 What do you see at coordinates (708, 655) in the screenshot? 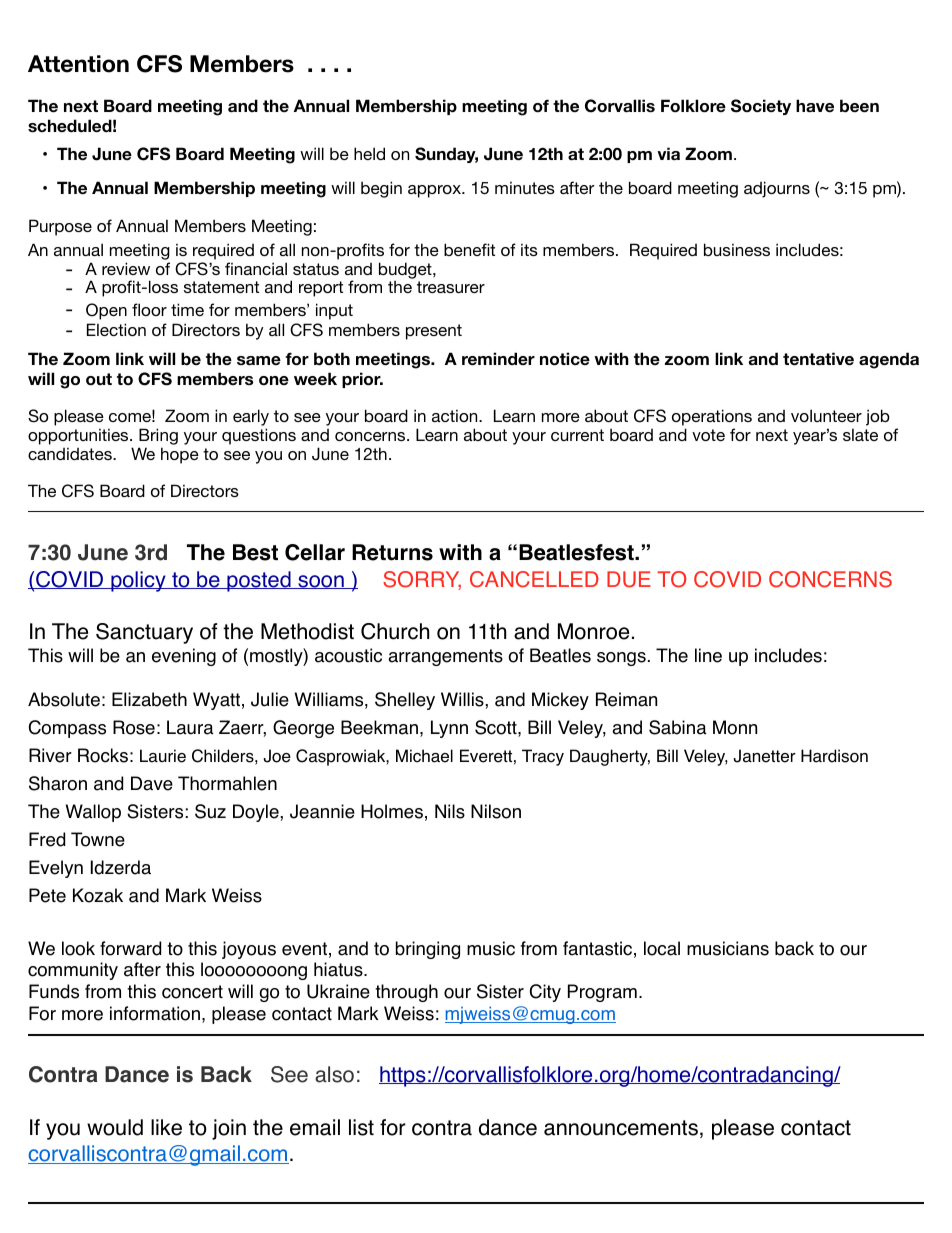
I see `line` at bounding box center [708, 655].
